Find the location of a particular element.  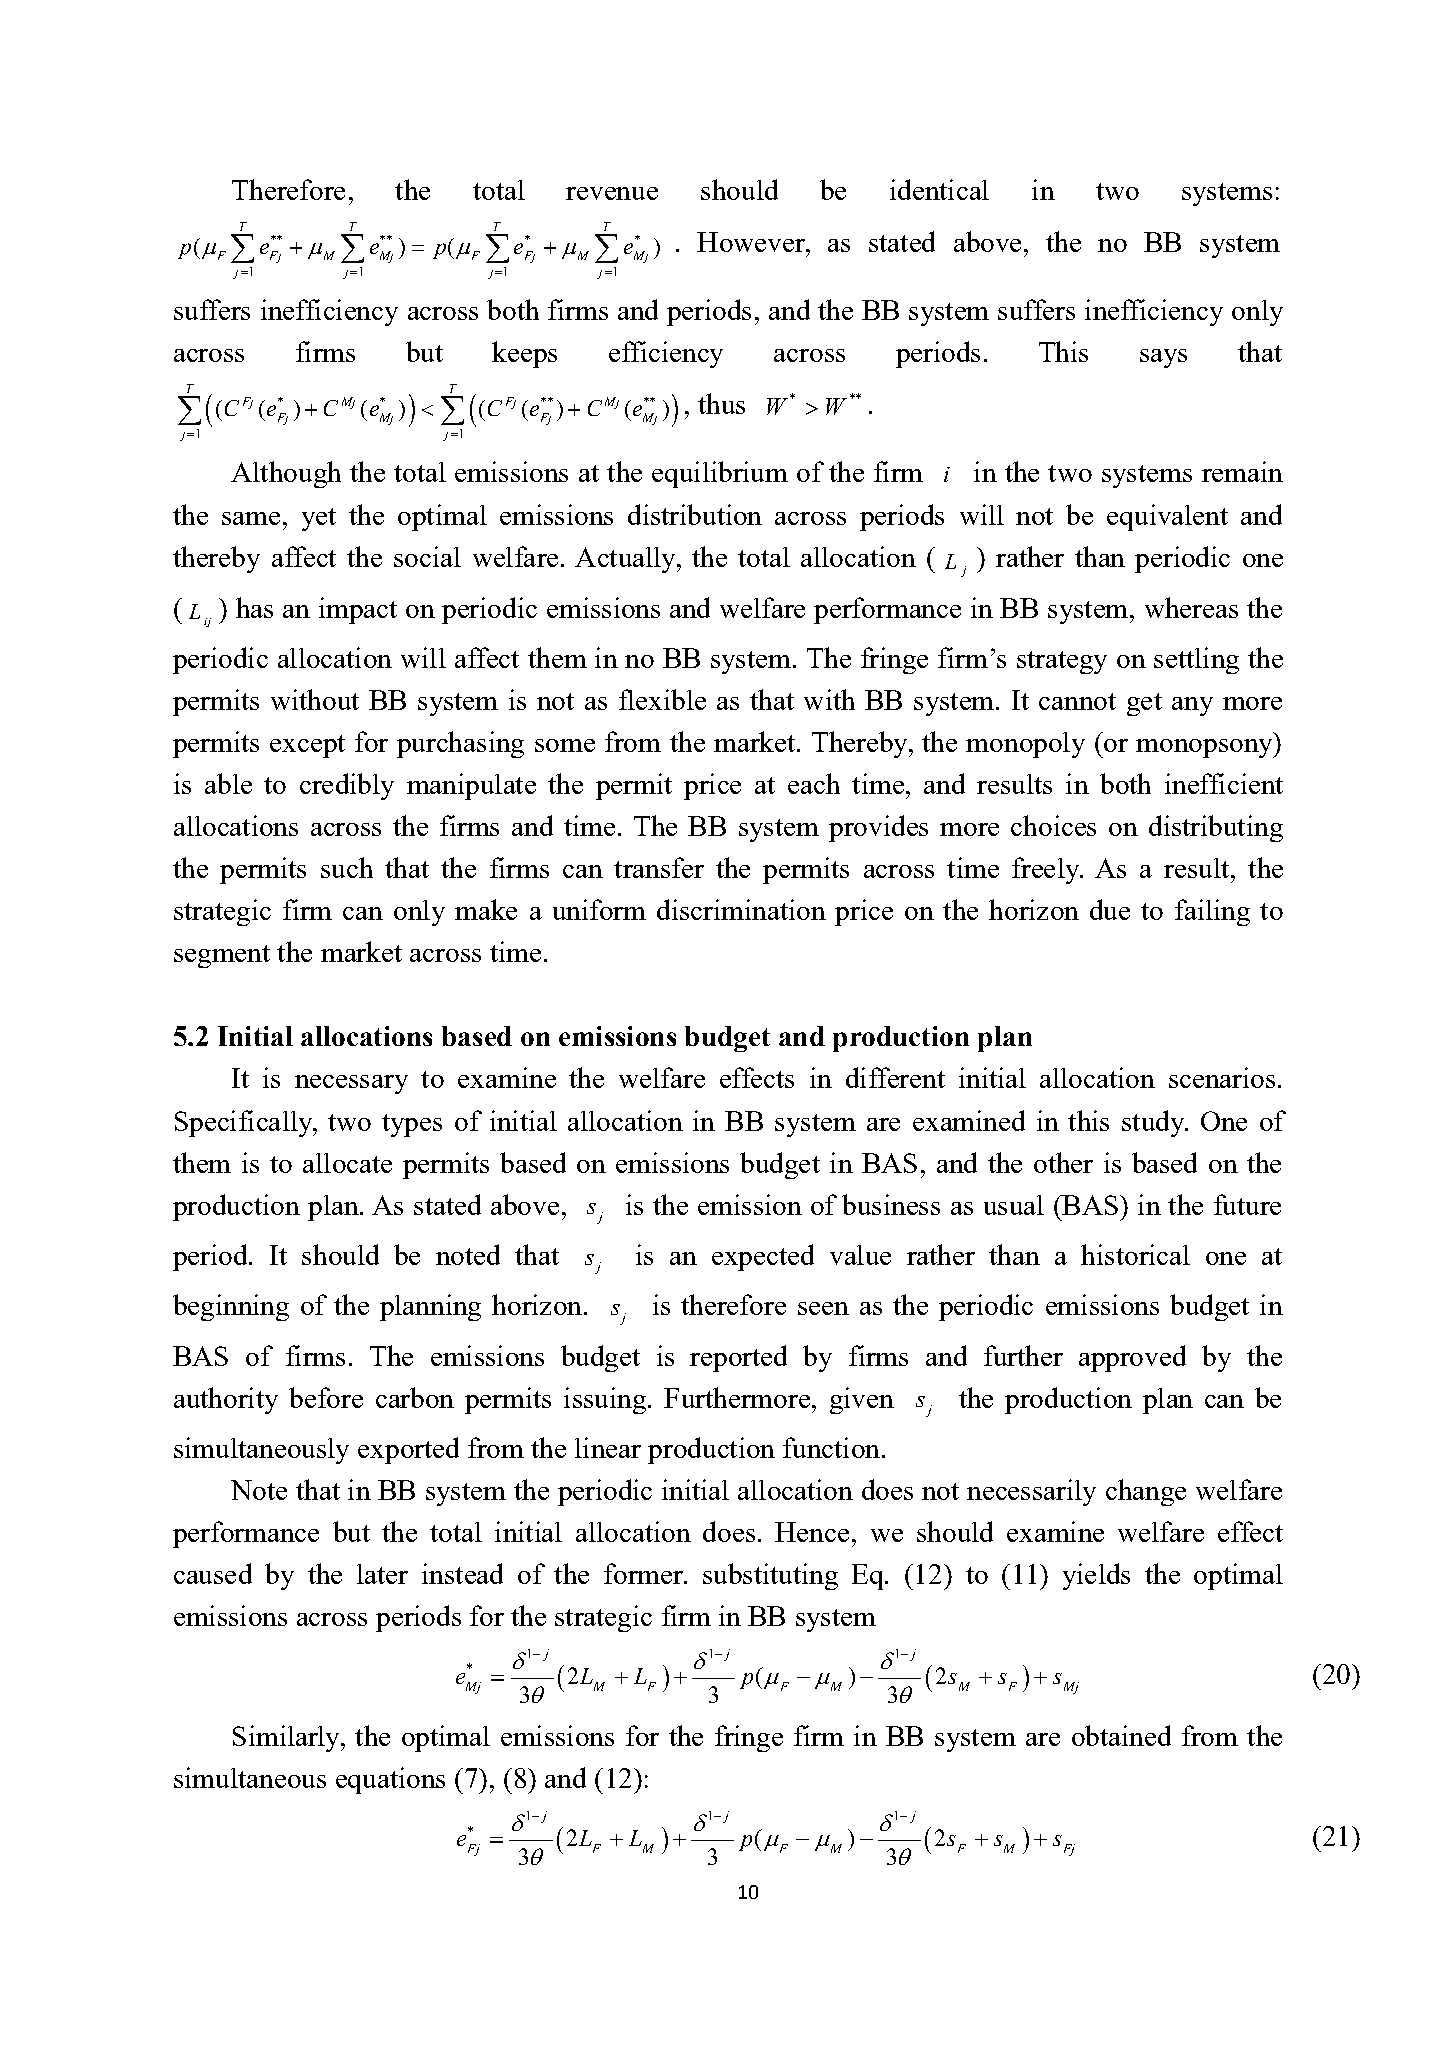

due is located at coordinates (1110, 909).
